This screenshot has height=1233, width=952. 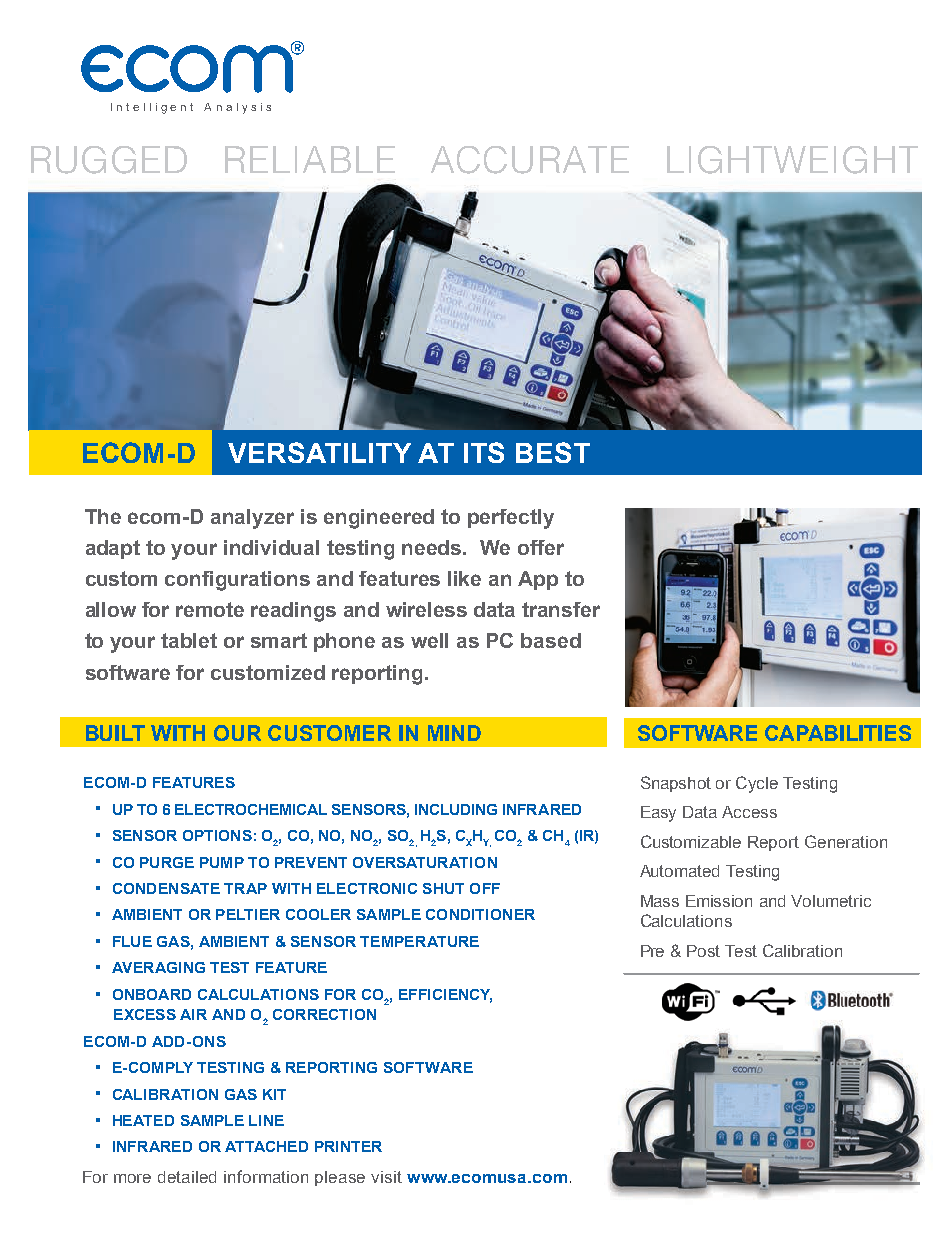 I want to click on remote, so click(x=210, y=609).
